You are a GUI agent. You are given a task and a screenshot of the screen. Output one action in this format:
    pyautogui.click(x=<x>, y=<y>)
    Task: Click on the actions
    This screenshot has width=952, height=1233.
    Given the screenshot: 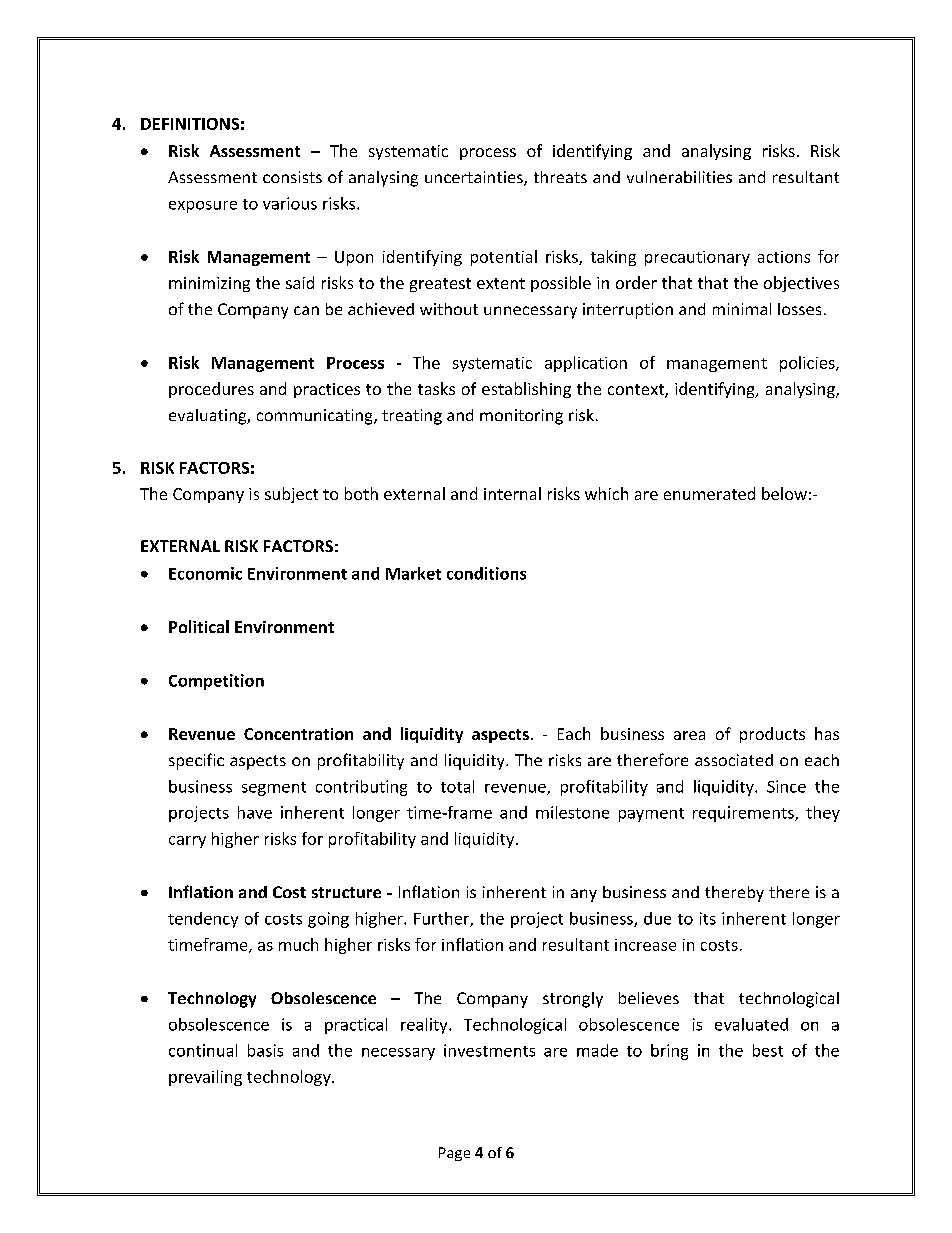 What is the action you would take?
    pyautogui.click(x=784, y=257)
